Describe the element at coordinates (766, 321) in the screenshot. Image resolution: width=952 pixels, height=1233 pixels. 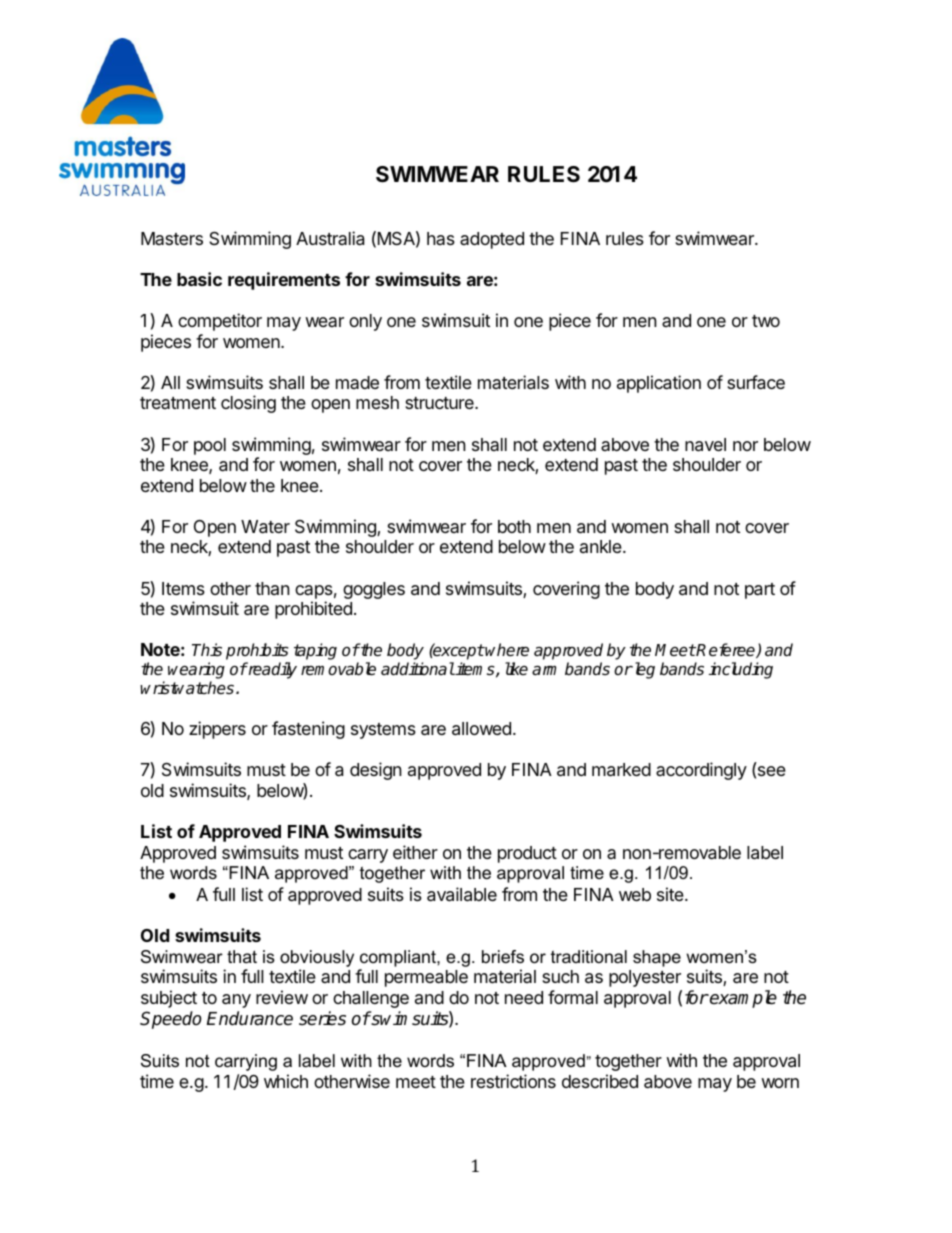
I see `two` at that location.
